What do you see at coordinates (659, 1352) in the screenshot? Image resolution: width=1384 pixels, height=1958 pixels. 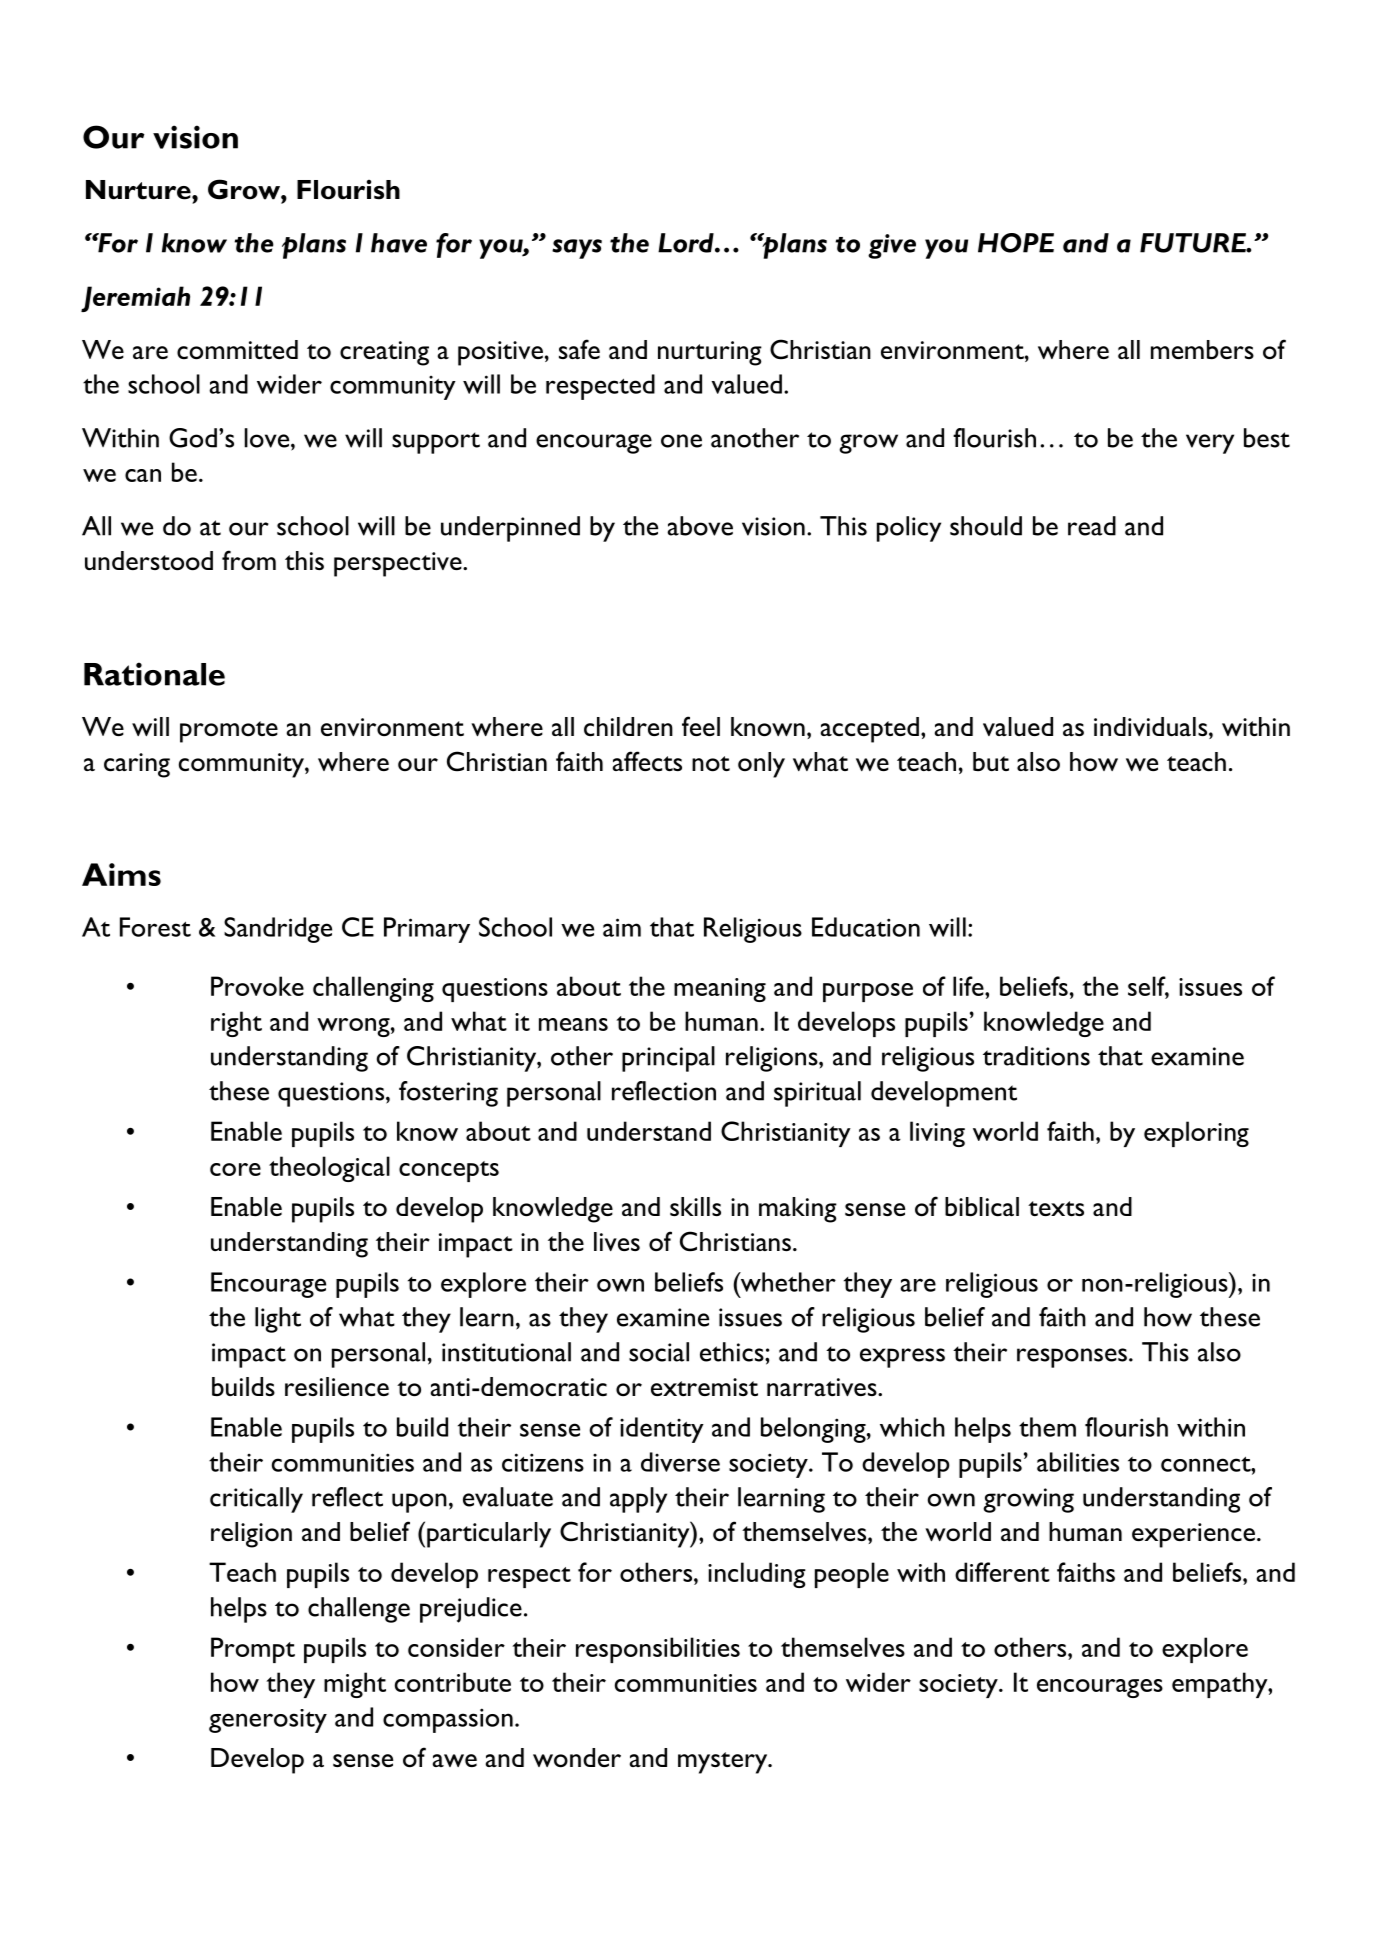 I see `social` at bounding box center [659, 1352].
